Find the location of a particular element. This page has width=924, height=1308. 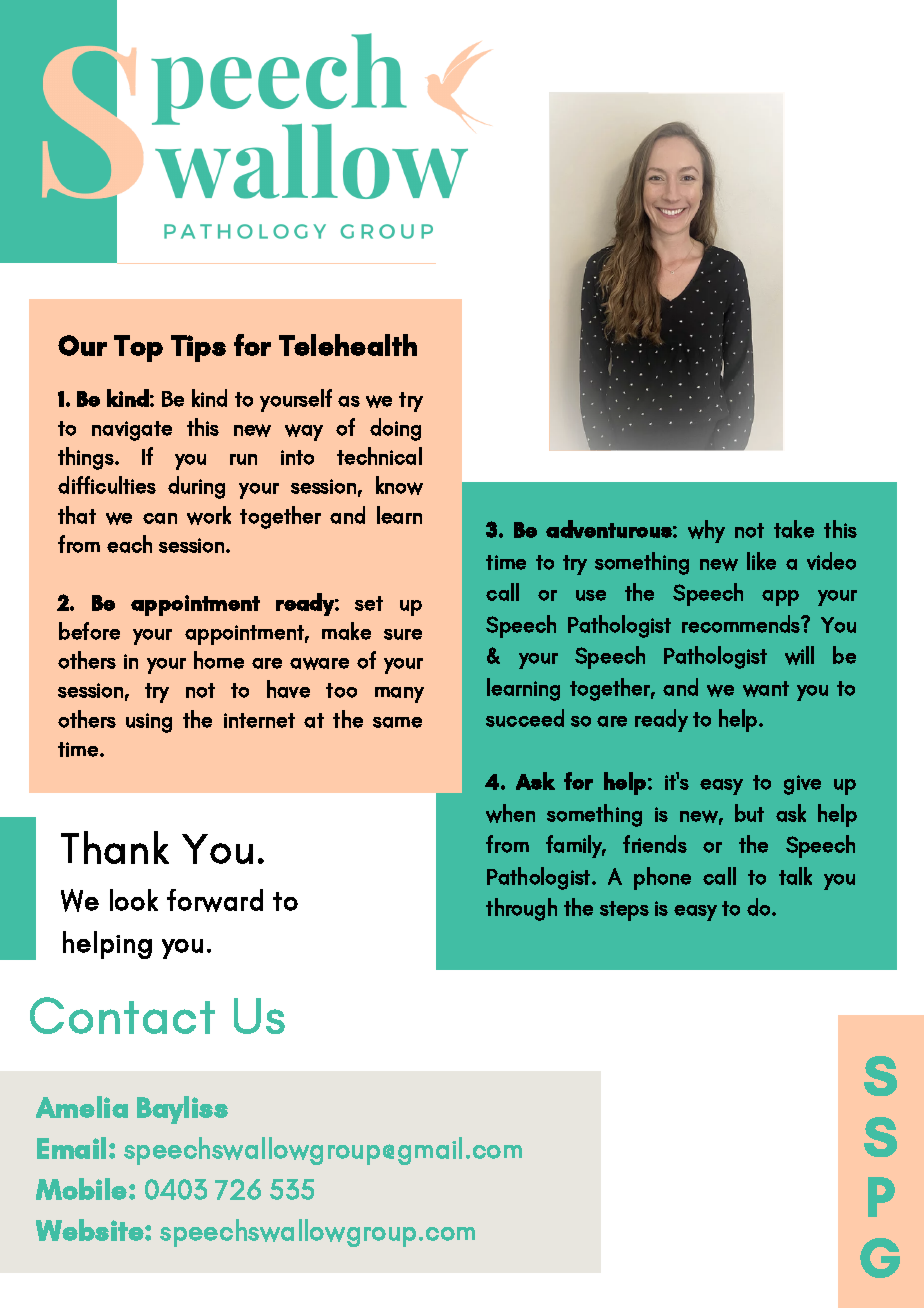

through is located at coordinates (521, 909).
